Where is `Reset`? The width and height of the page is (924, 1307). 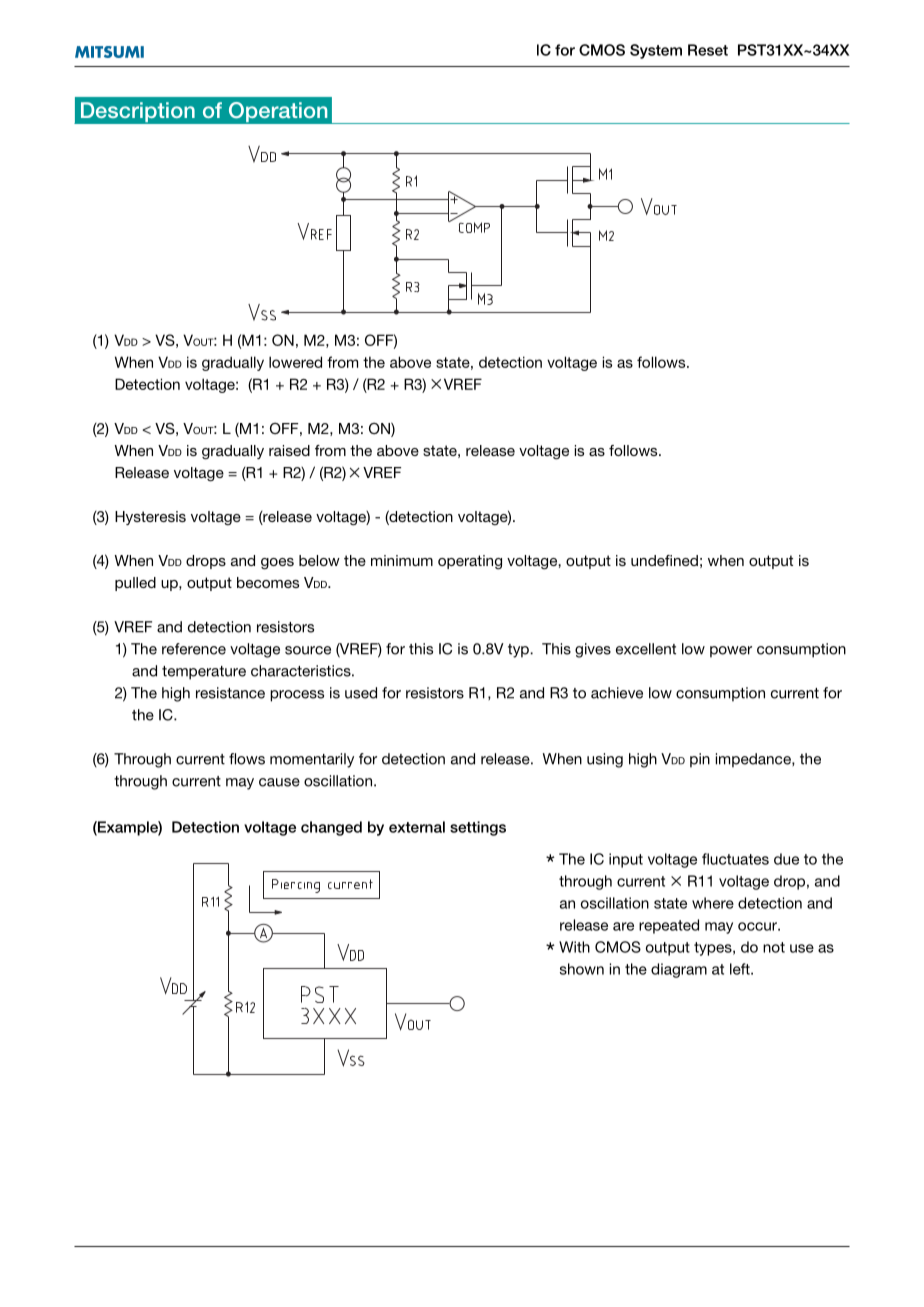 Reset is located at coordinates (708, 50).
